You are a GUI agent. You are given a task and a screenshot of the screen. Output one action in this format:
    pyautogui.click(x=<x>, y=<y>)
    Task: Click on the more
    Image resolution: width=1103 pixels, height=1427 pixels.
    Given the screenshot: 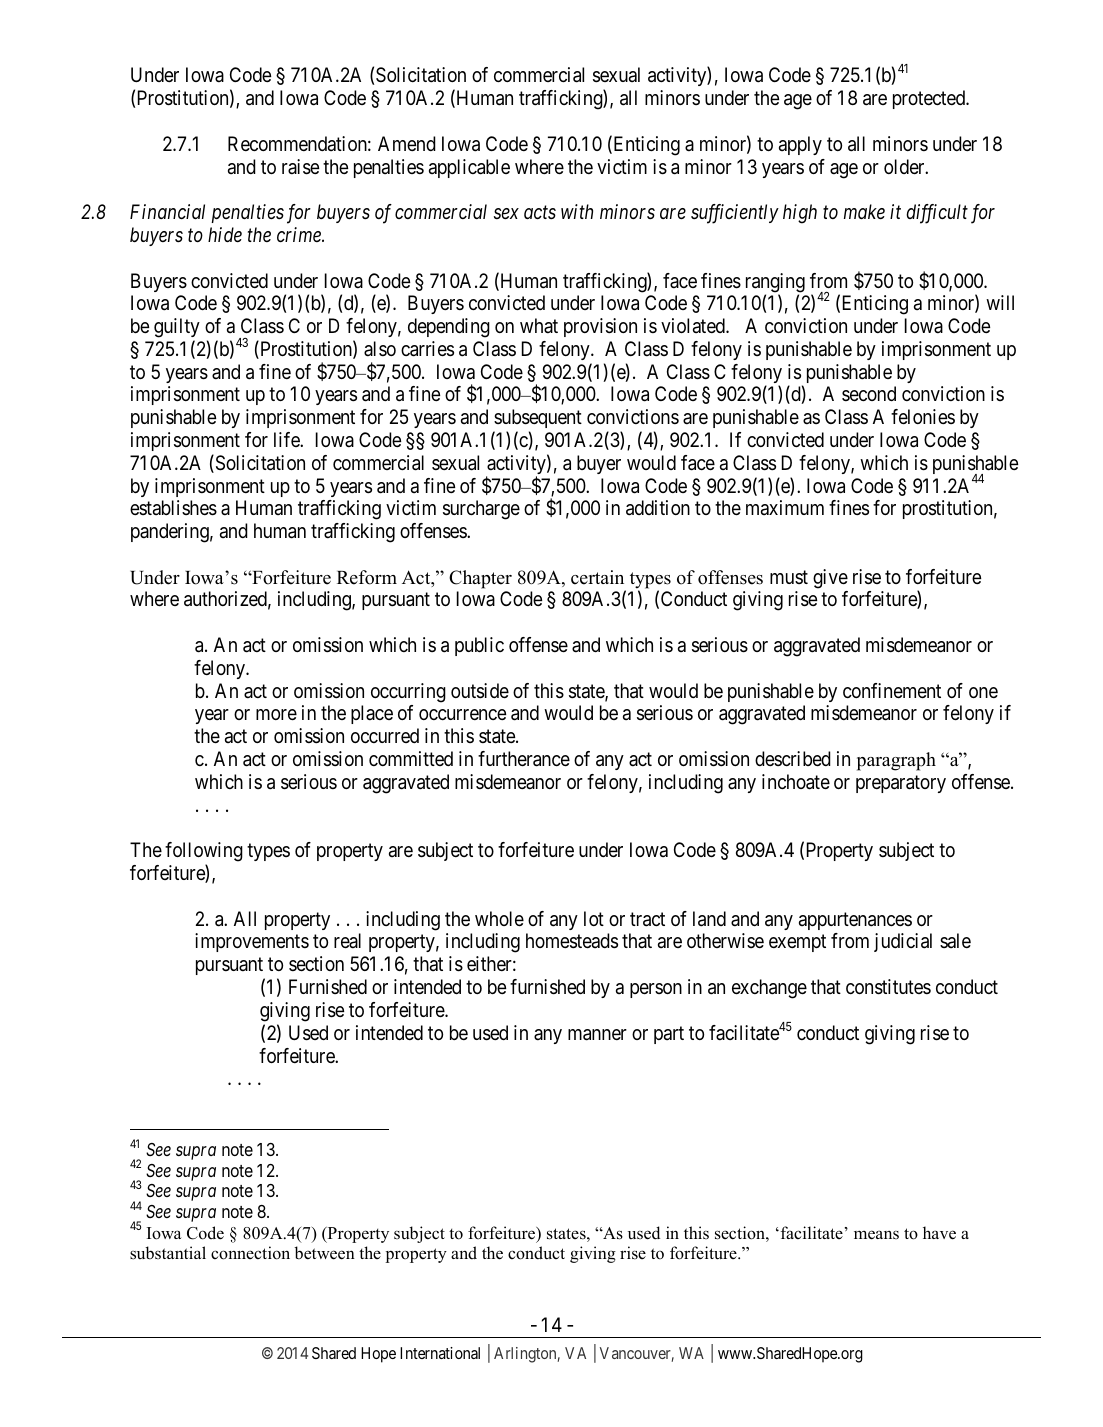 What is the action you would take?
    pyautogui.click(x=276, y=715)
